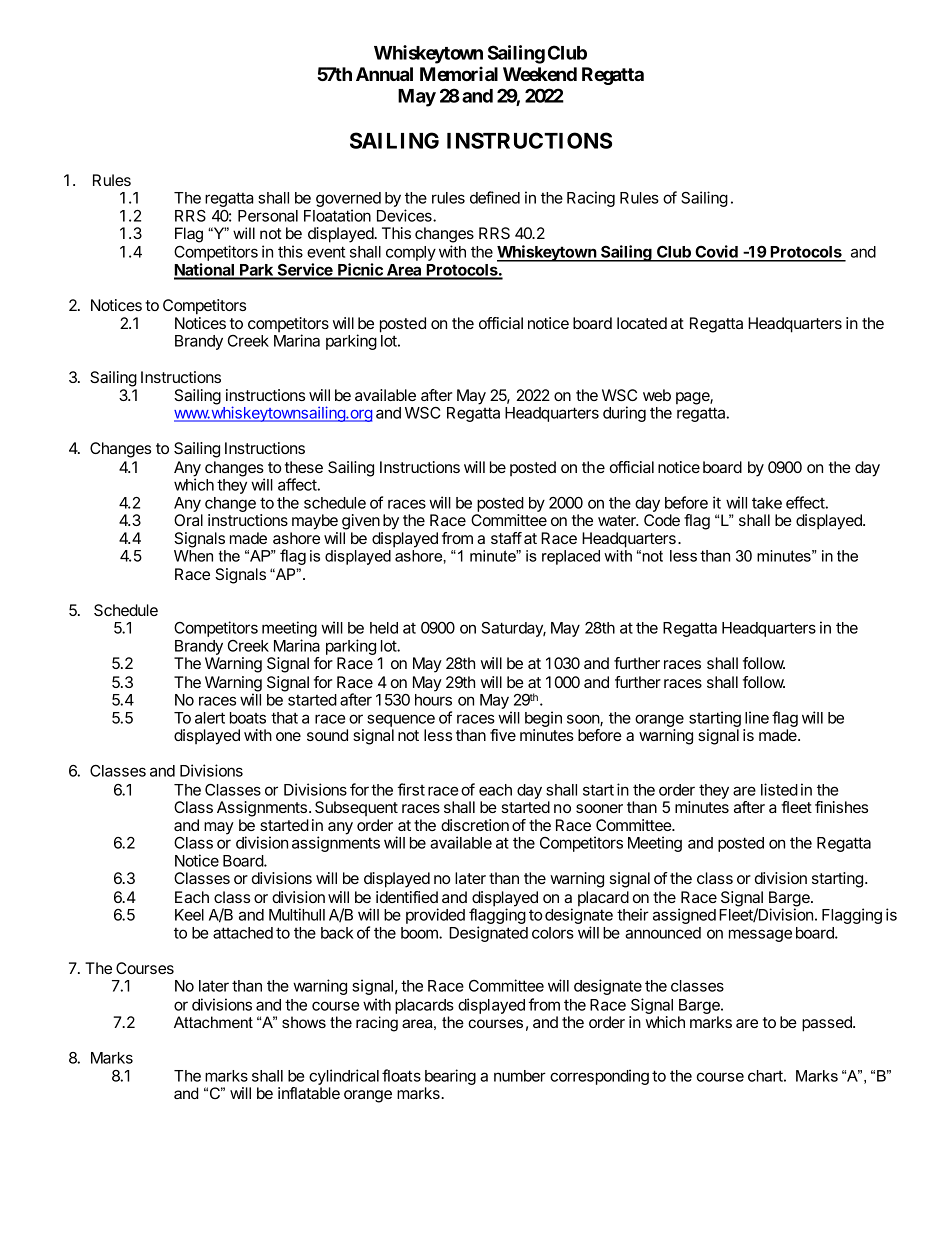  Describe the element at coordinates (716, 253) in the screenshot. I see `Covid` at that location.
